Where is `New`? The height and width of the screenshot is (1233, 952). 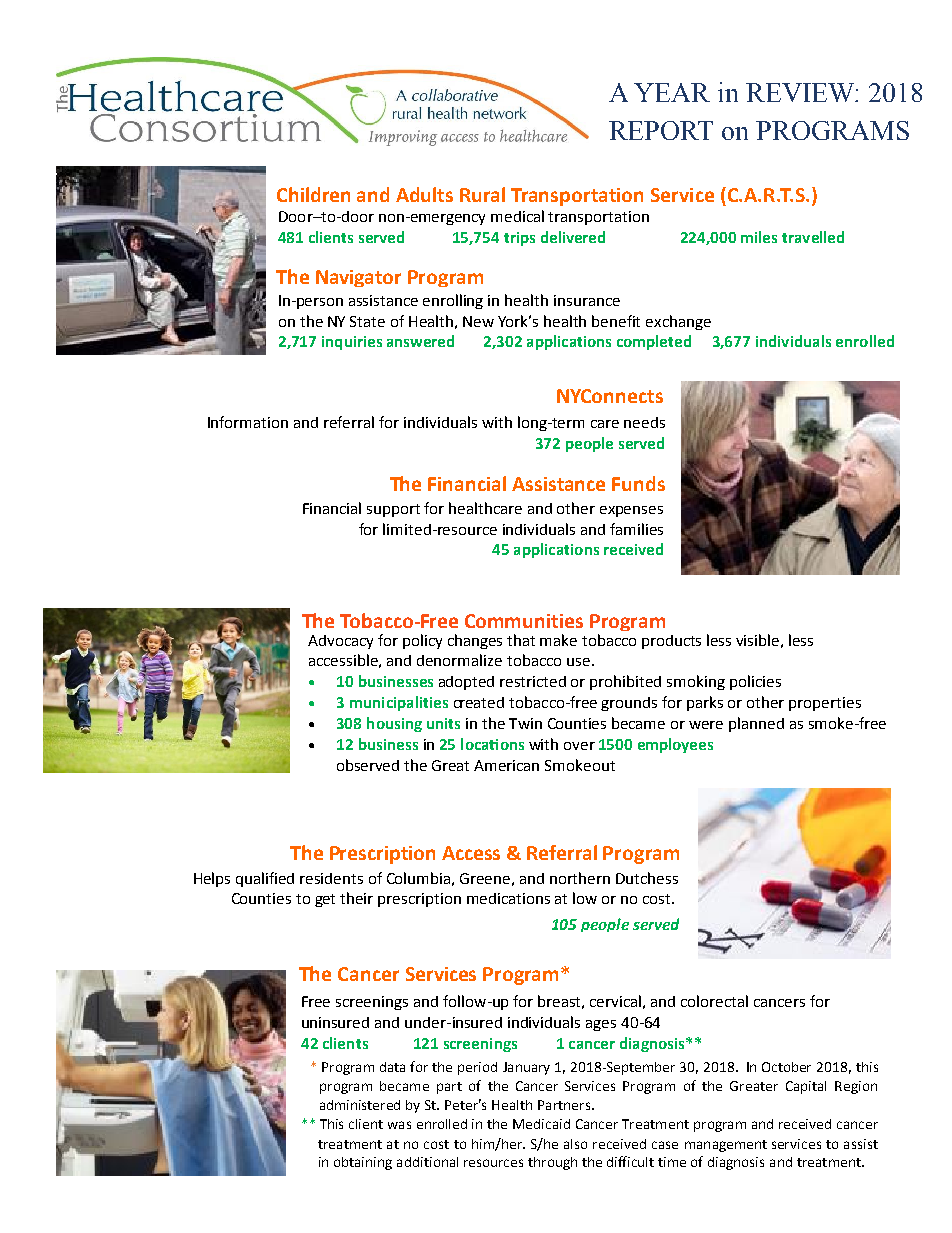 New is located at coordinates (478, 321).
